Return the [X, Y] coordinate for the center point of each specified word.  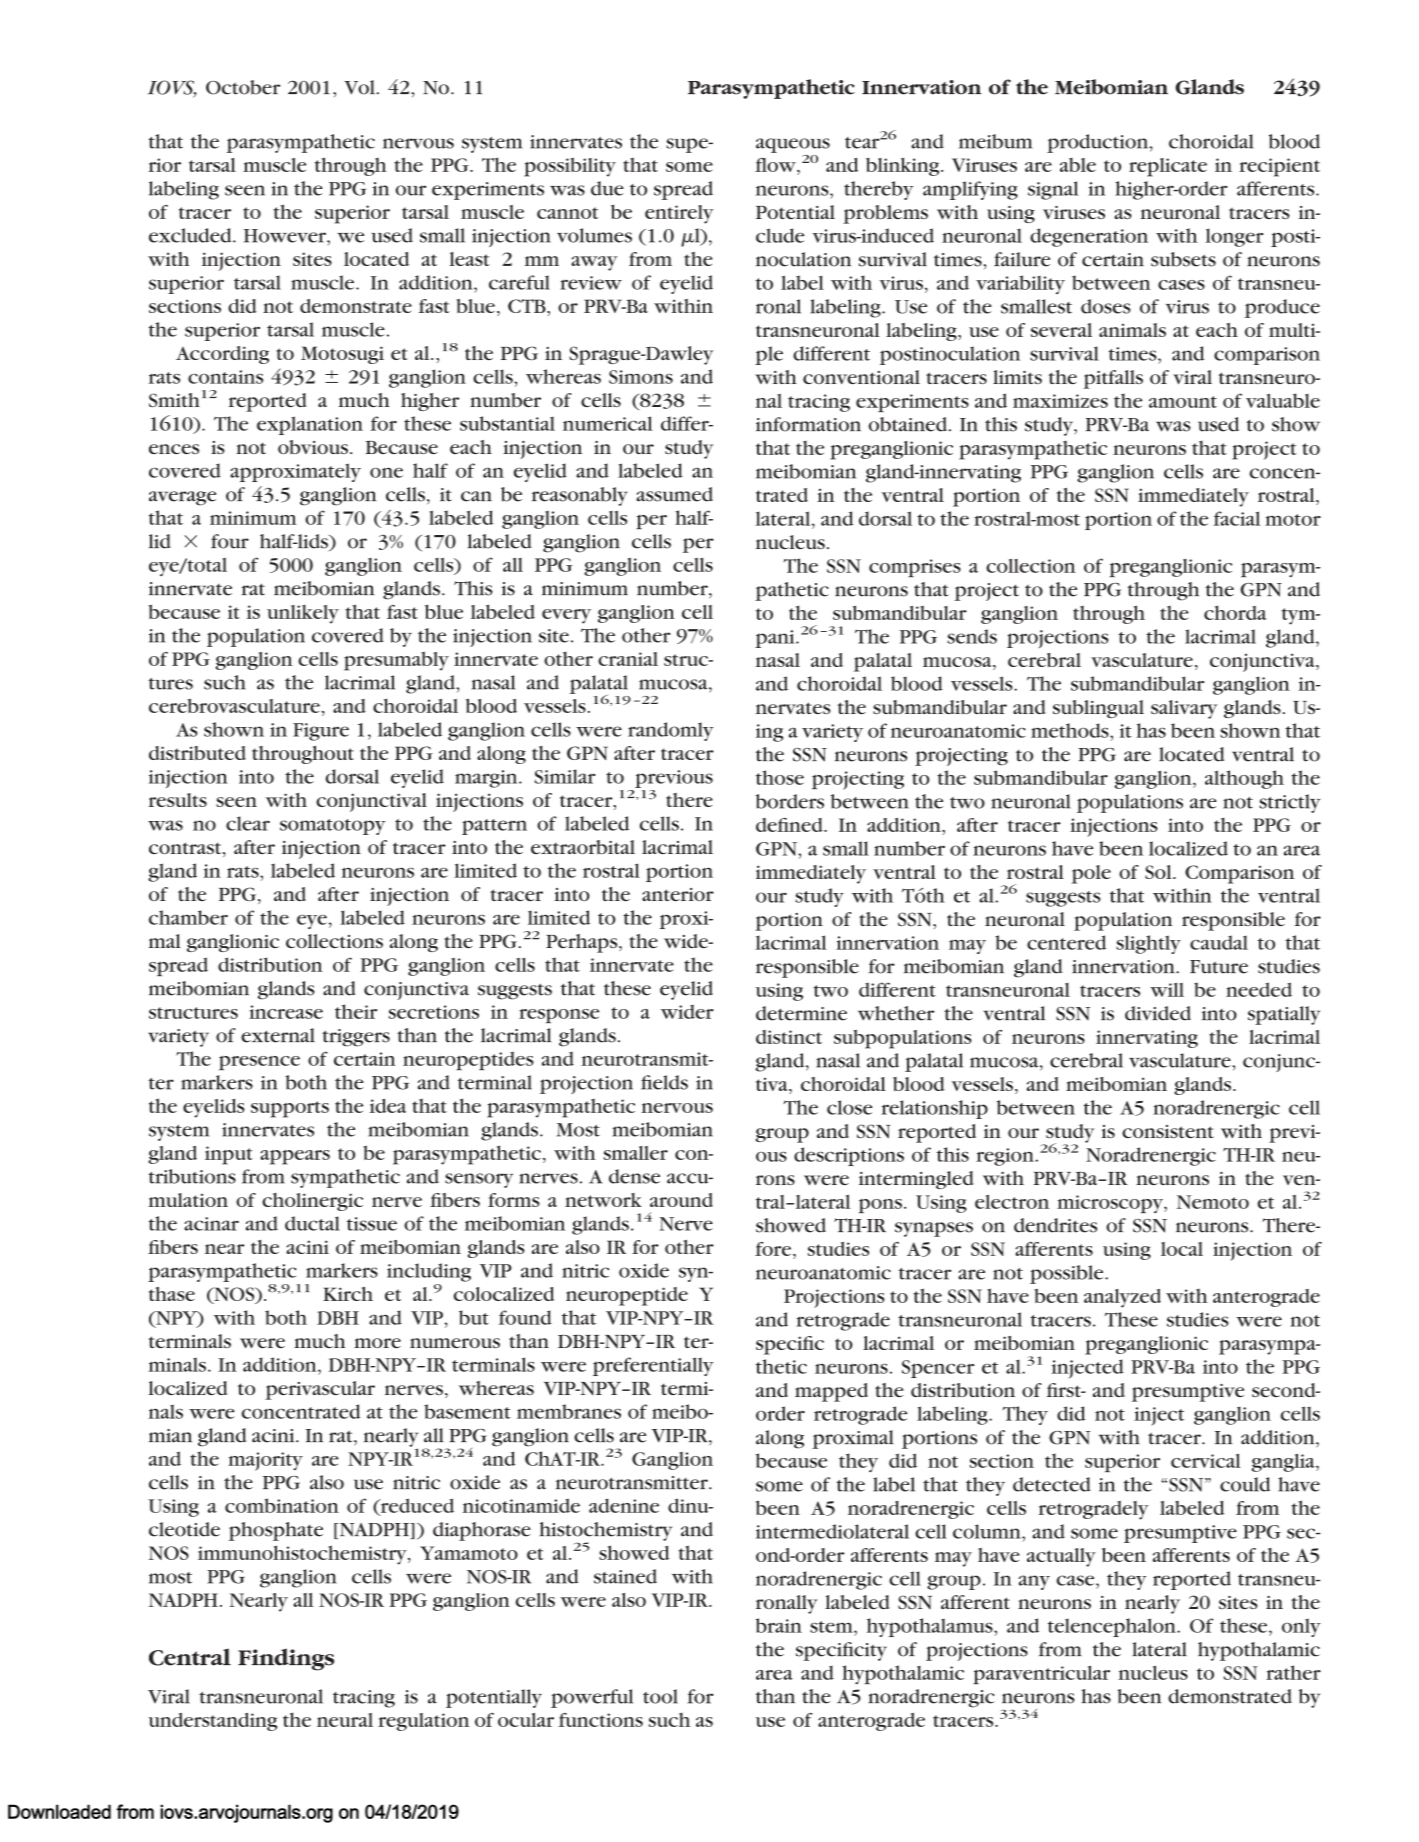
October [243, 87]
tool [660, 1696]
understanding [212, 1722]
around [681, 1200]
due [607, 188]
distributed [197, 753]
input [229, 1155]
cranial [628, 659]
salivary [1184, 709]
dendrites [1055, 1225]
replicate [1168, 167]
